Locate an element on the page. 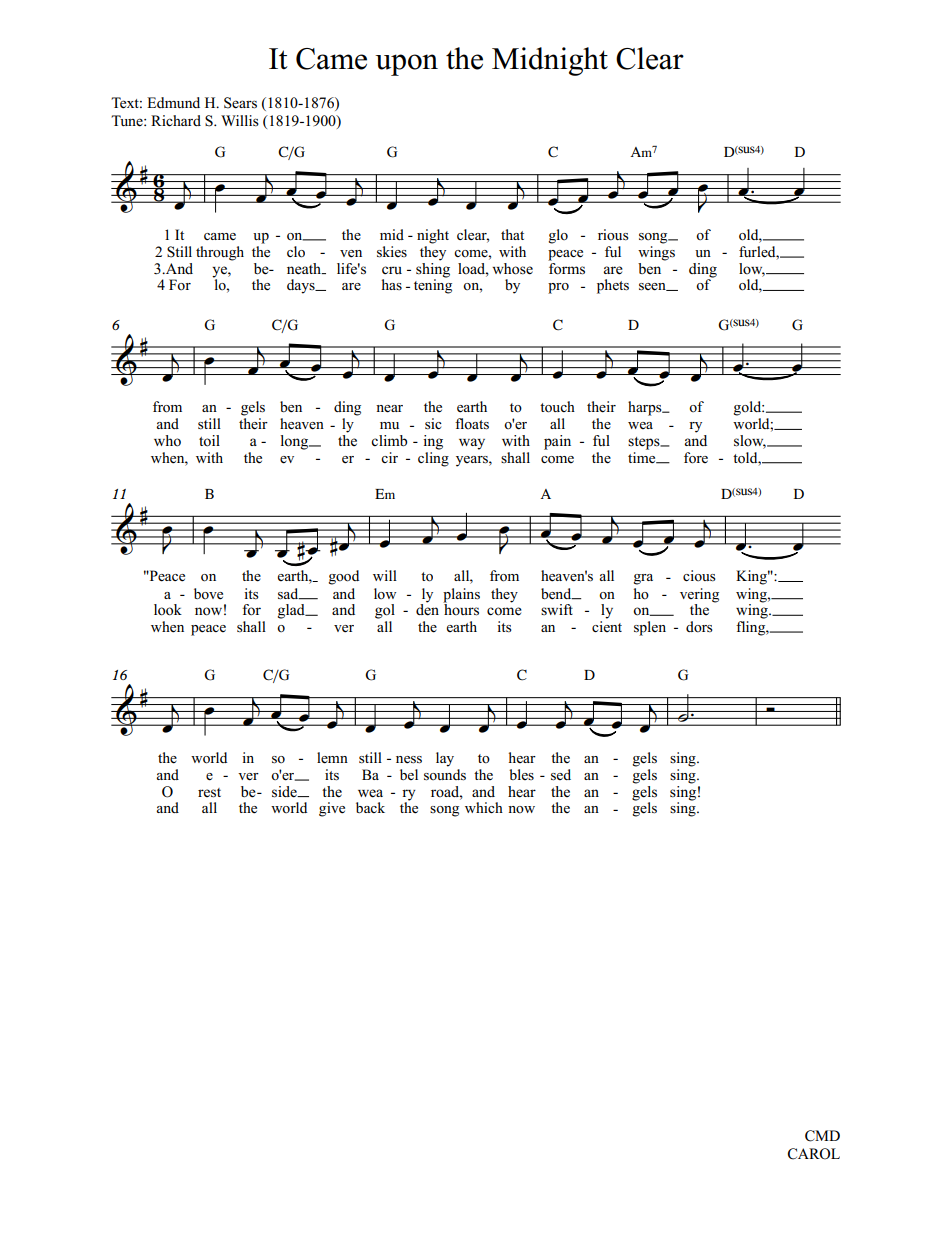 Image resolution: width=952 pixels, height=1233 pixels. sed is located at coordinates (561, 775).
